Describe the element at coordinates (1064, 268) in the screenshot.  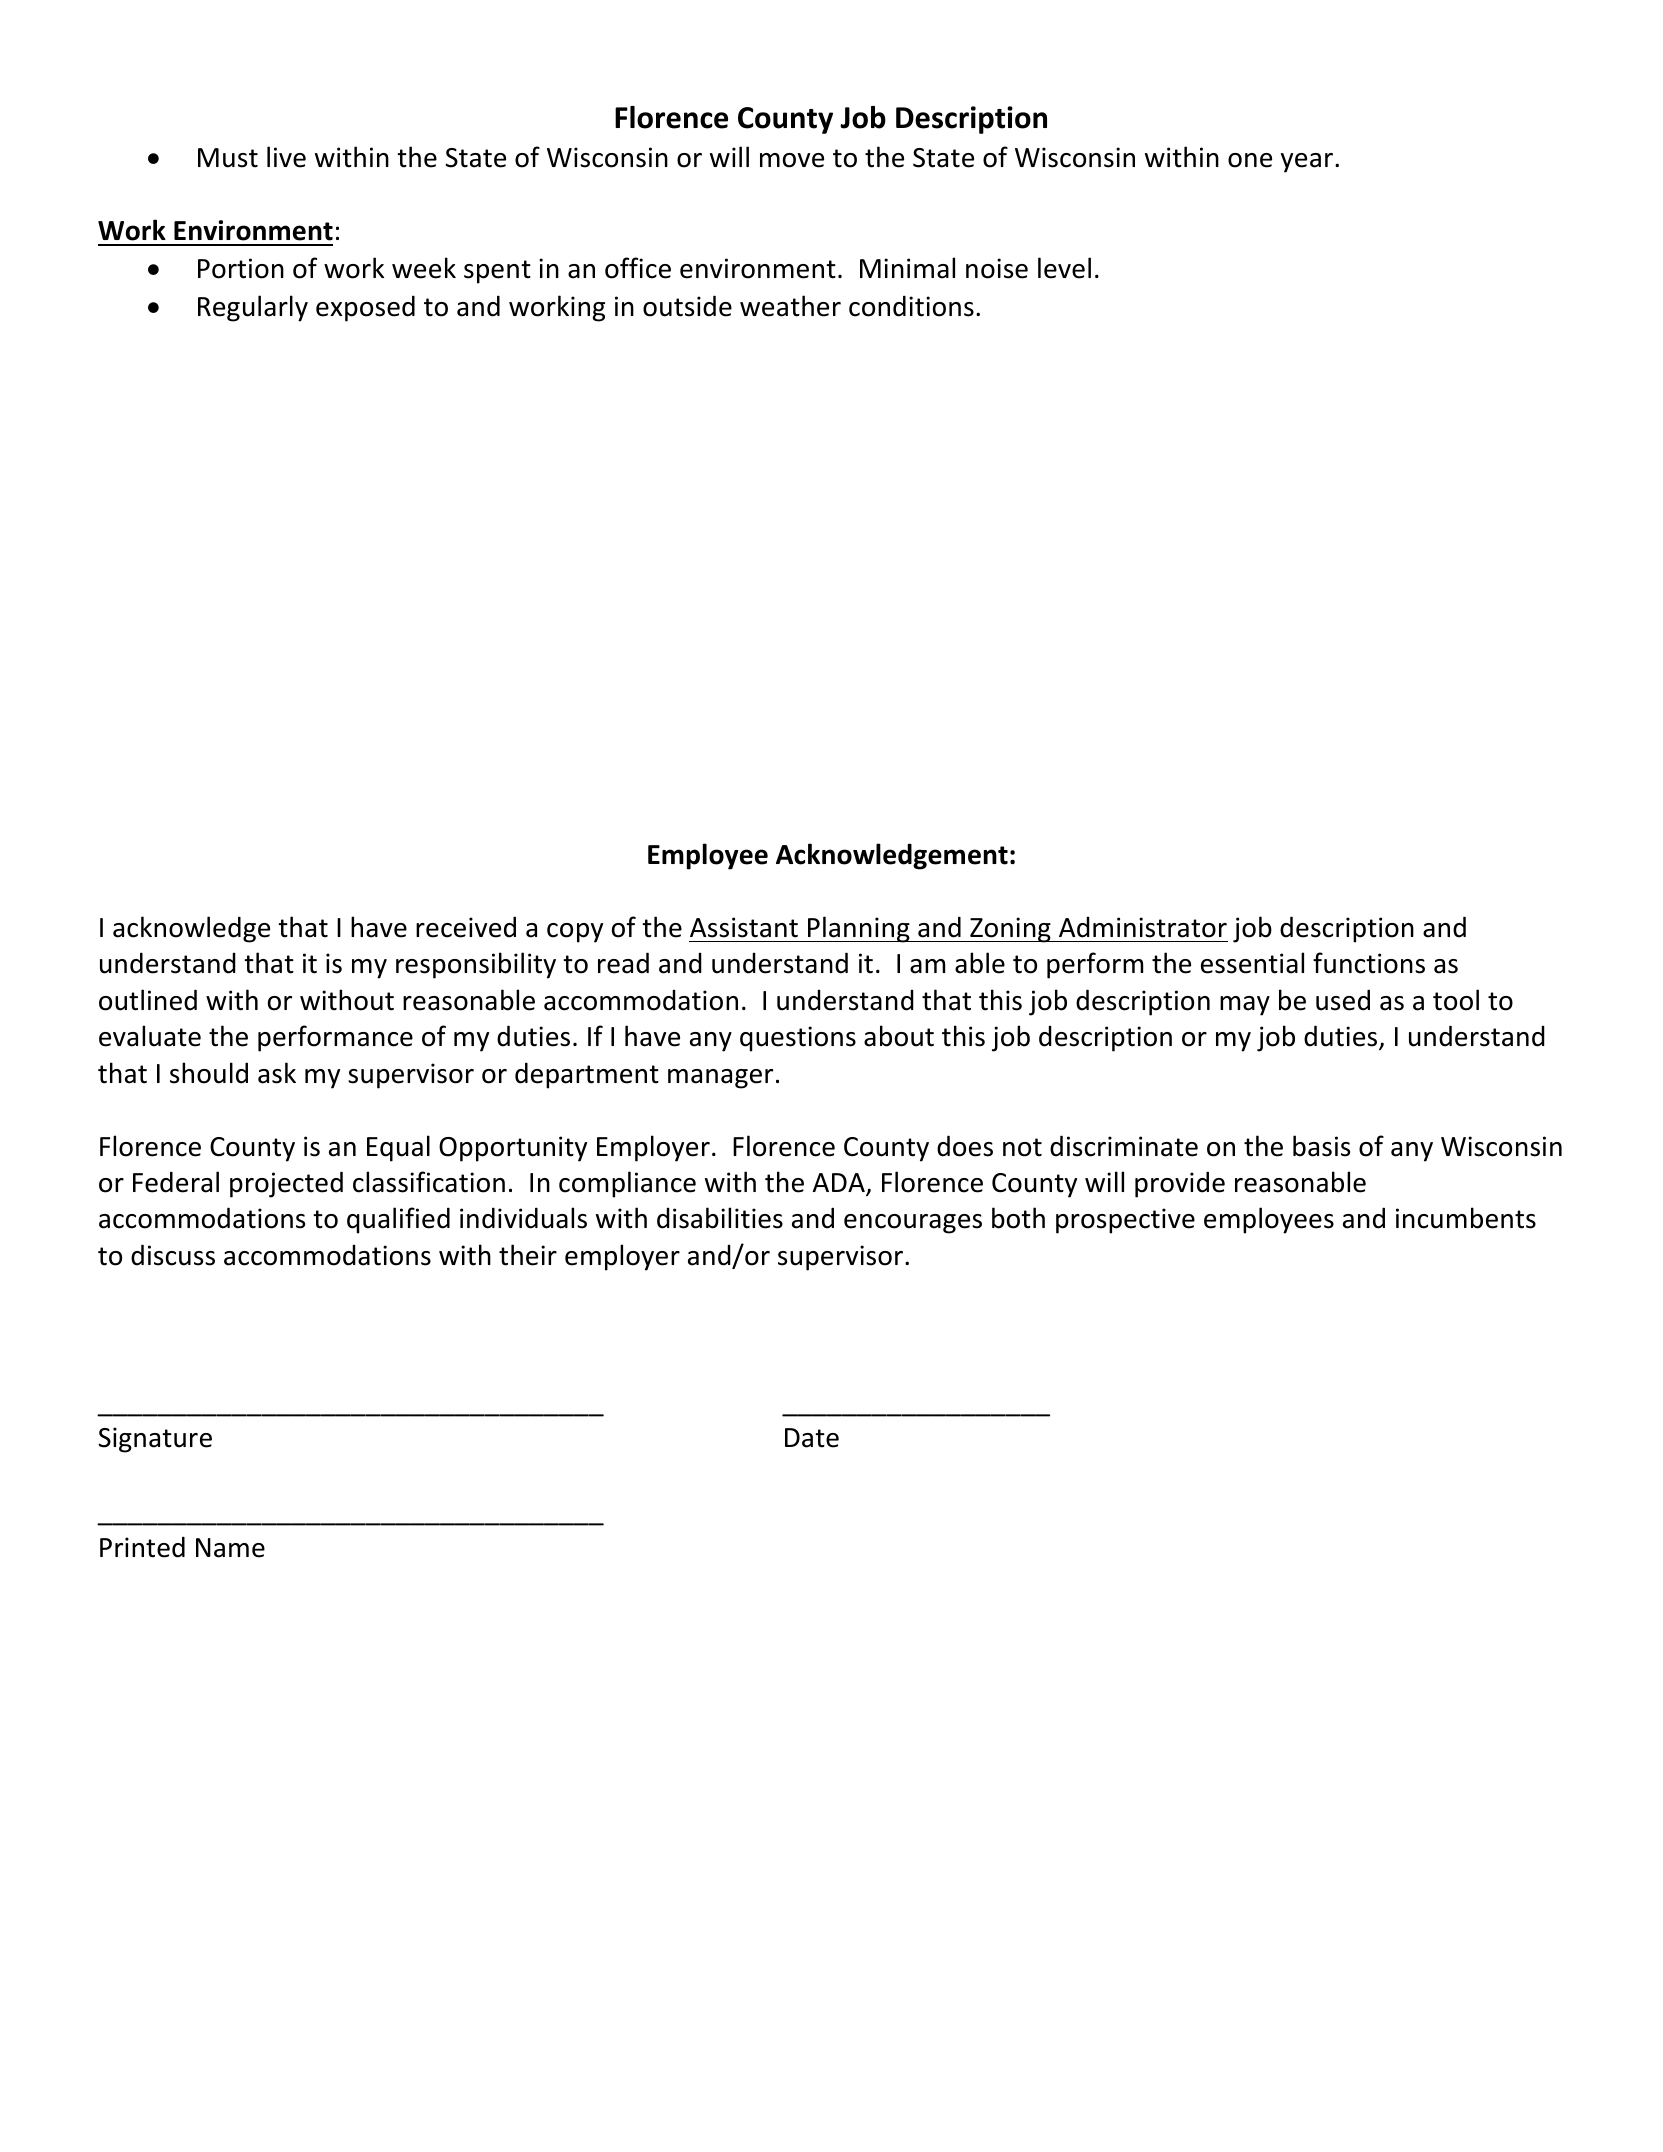
I see `level` at that location.
